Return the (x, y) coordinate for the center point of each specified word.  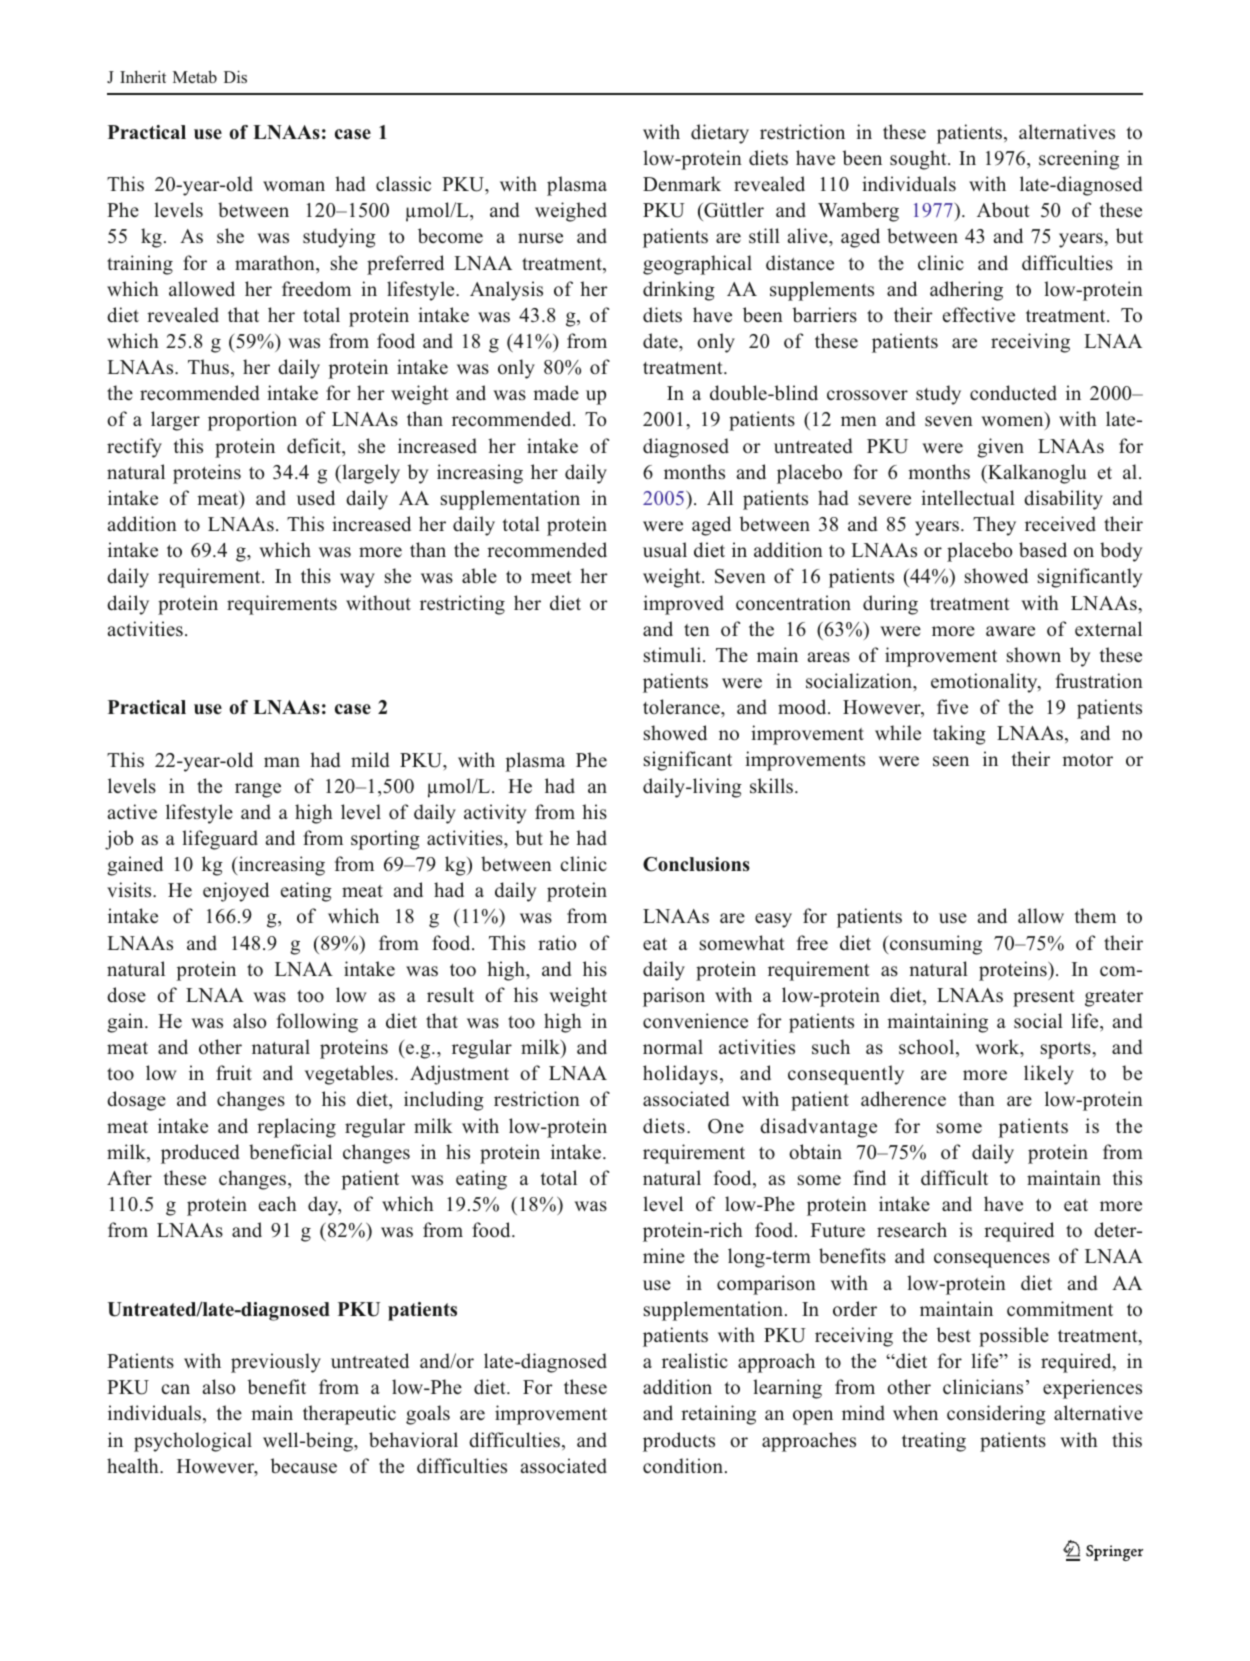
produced (200, 1154)
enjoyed (236, 892)
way (357, 580)
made (556, 393)
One (726, 1126)
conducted (1013, 393)
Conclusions (696, 864)
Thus (208, 367)
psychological (193, 1442)
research (912, 1230)
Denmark (682, 183)
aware (1010, 631)
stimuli (674, 654)
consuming (936, 945)
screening (1079, 160)
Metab (195, 76)
